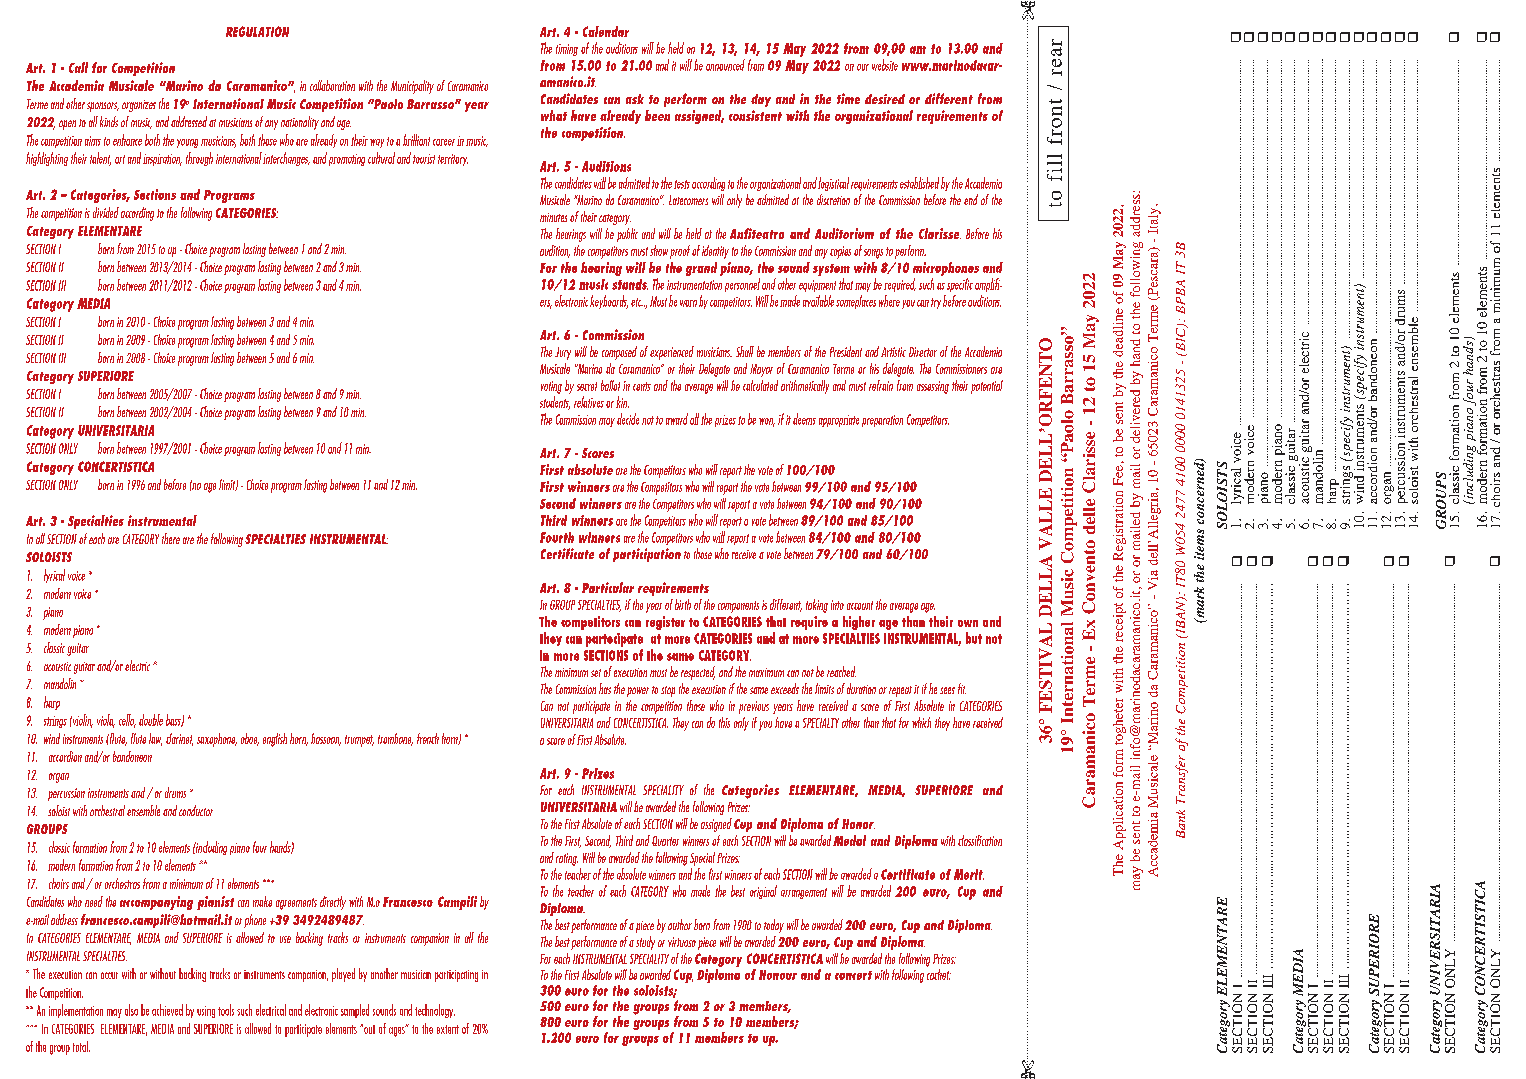  I want to click on Particular, so click(608, 587).
